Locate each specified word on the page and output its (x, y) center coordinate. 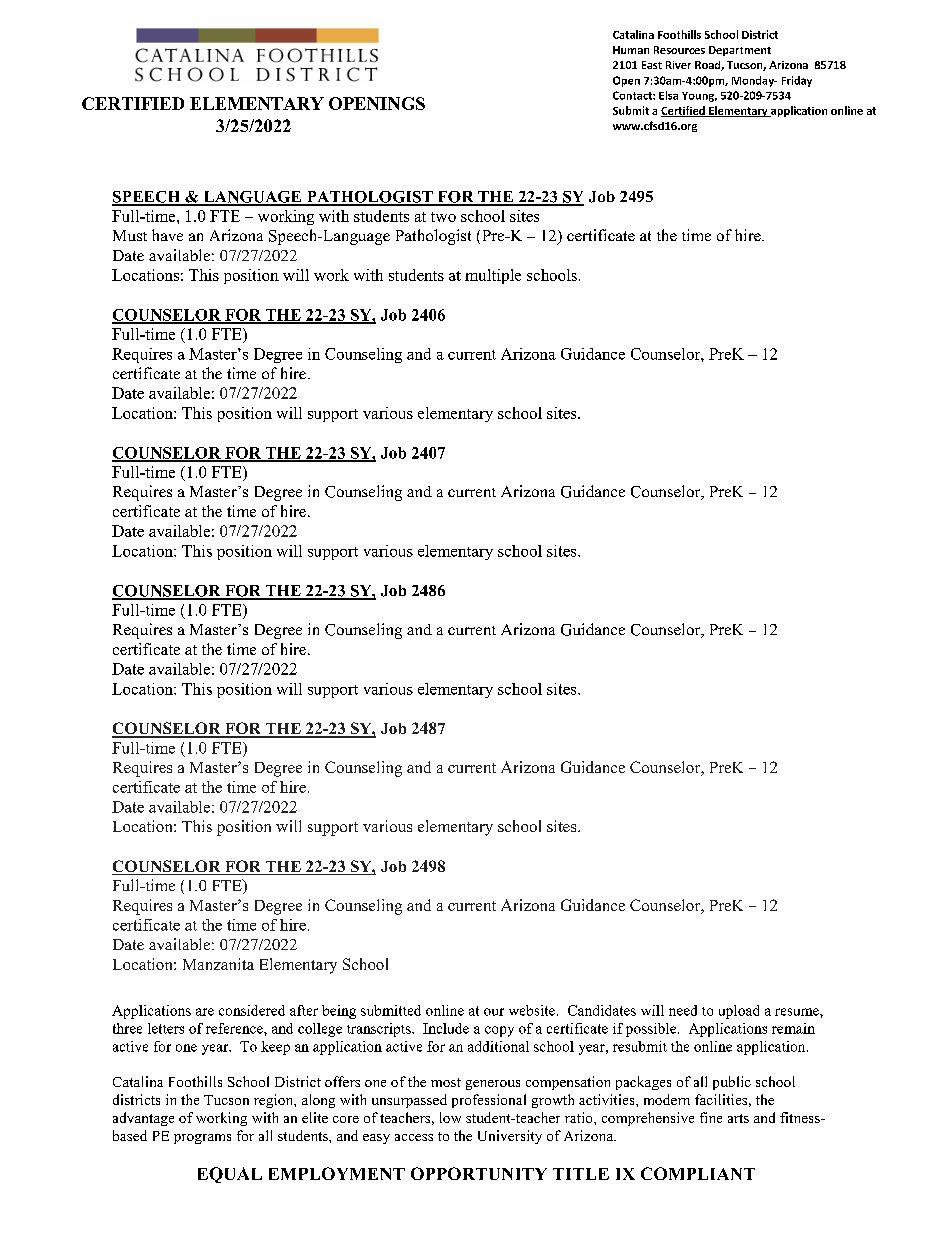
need (683, 1010)
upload (739, 1012)
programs (202, 1139)
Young (699, 97)
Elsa (668, 95)
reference (235, 1028)
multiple (493, 276)
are (205, 1012)
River (678, 65)
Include (446, 1028)
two (443, 217)
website (533, 1010)
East (652, 65)
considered (252, 1010)
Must (130, 235)
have (167, 235)
